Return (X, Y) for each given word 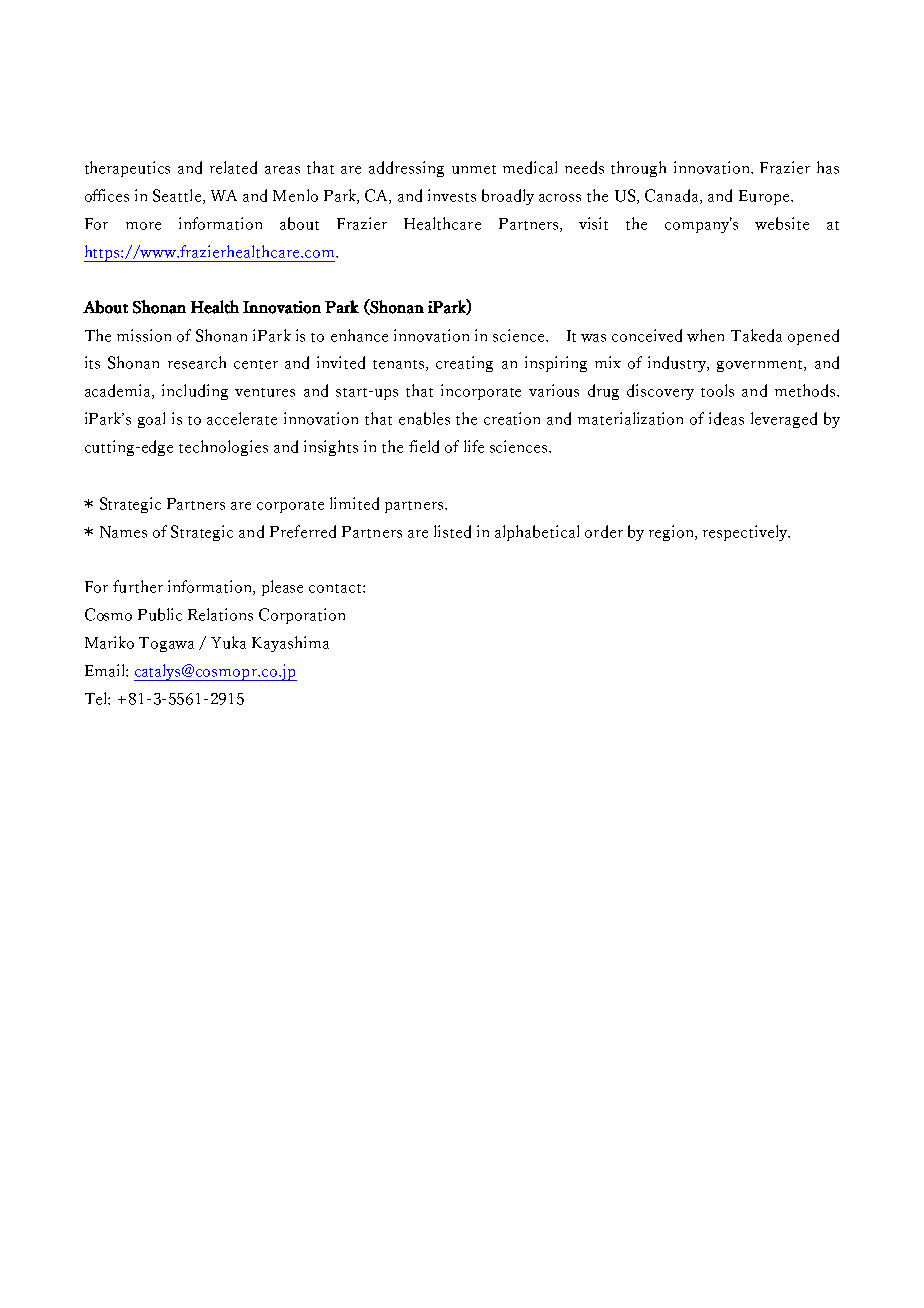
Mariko (109, 642)
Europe (765, 197)
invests (452, 195)
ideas (726, 418)
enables (424, 418)
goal (151, 420)
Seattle (177, 195)
